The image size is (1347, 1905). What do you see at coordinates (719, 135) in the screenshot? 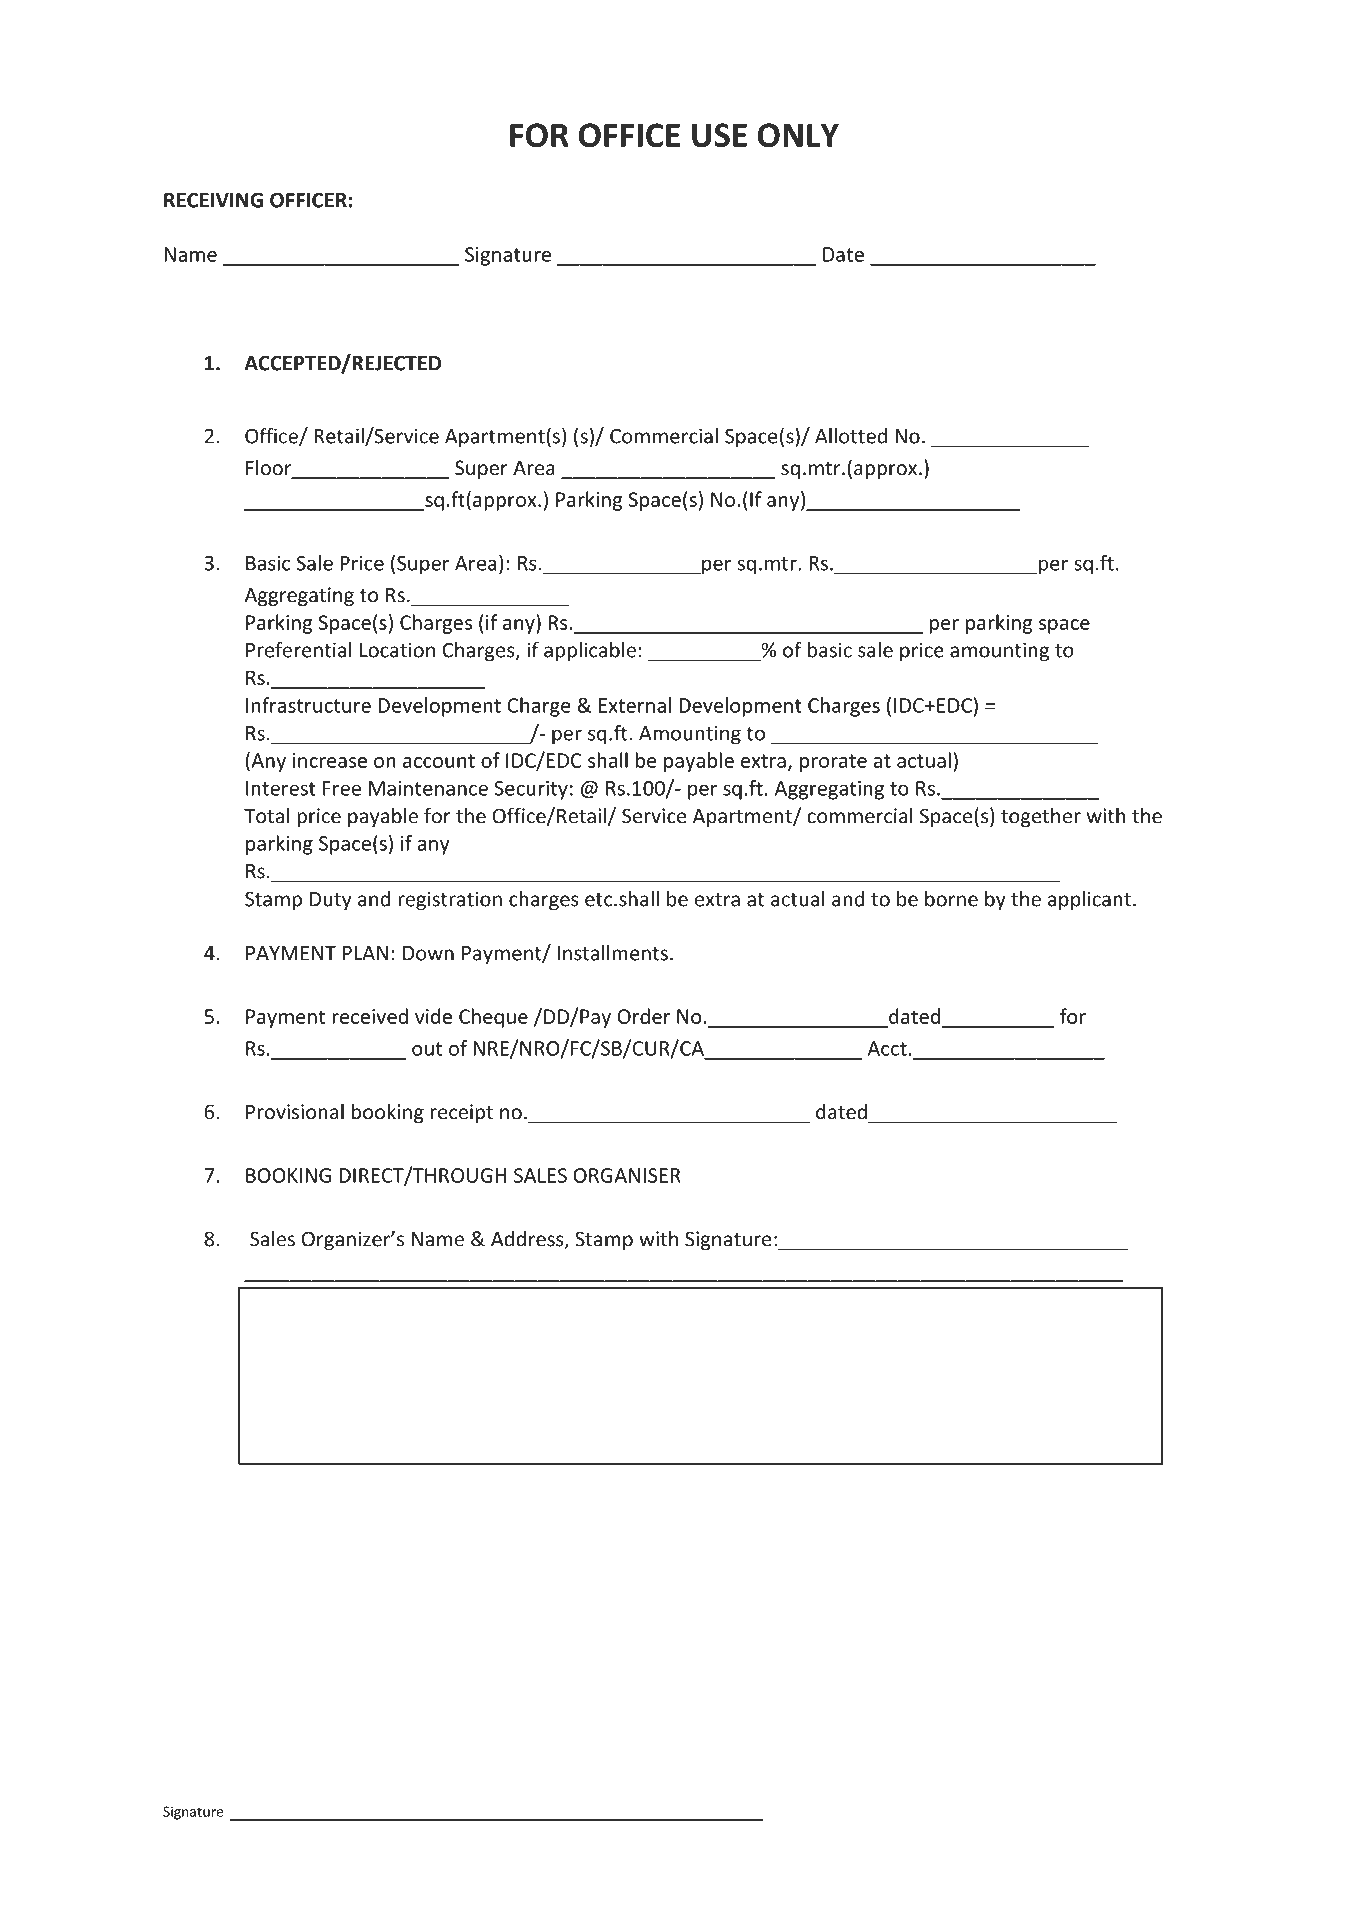
I see `USE` at bounding box center [719, 135].
